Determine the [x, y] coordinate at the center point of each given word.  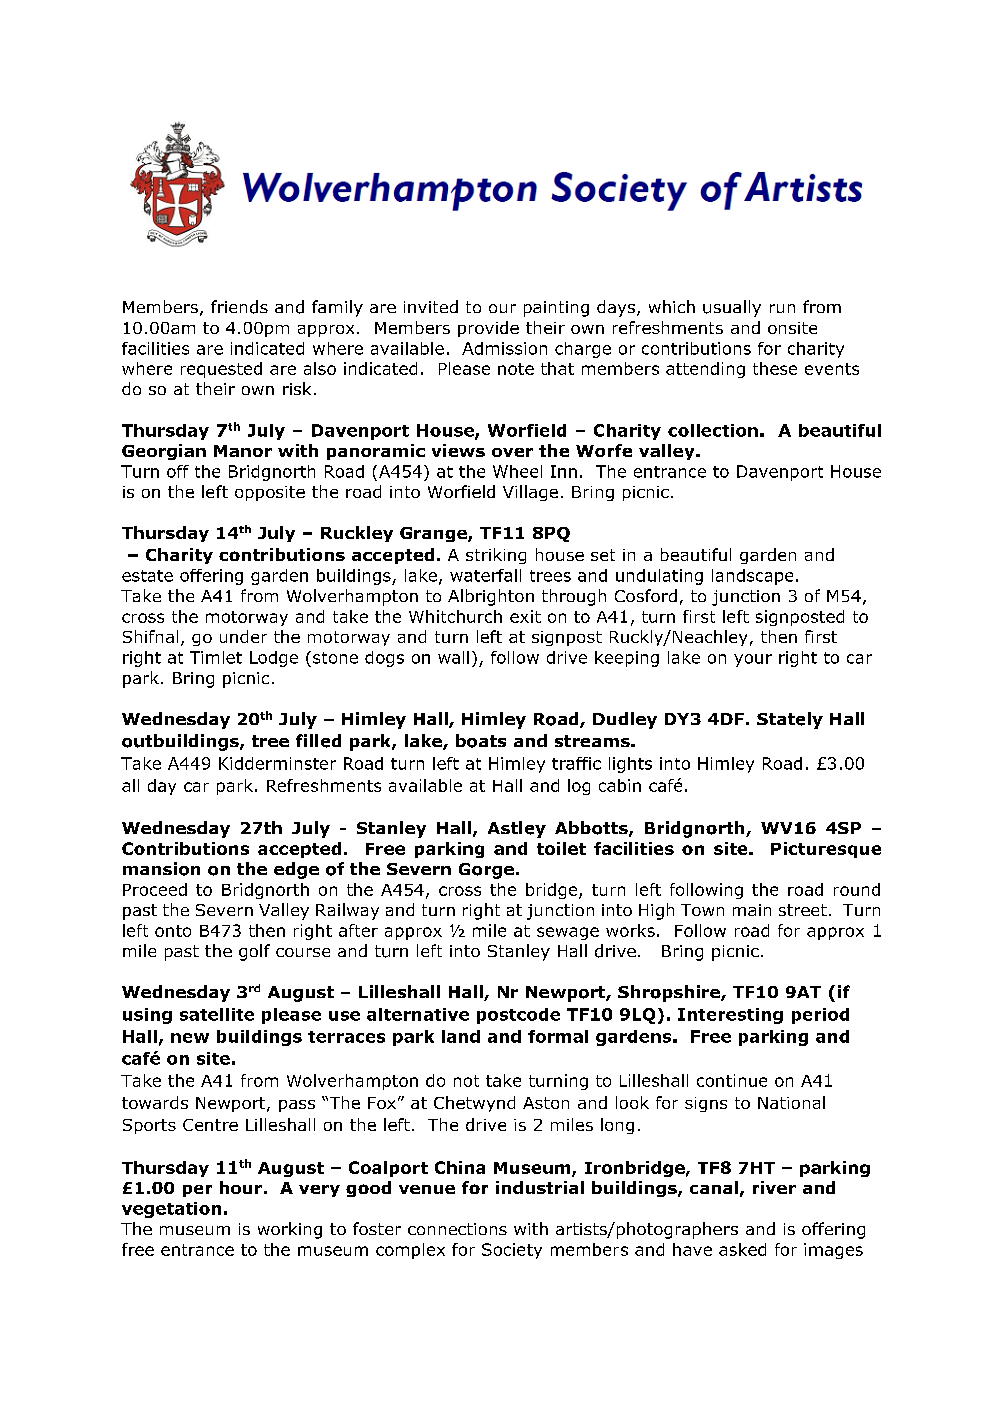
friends [239, 307]
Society [512, 1251]
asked [742, 1249]
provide [488, 329]
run [782, 308]
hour [241, 1187]
